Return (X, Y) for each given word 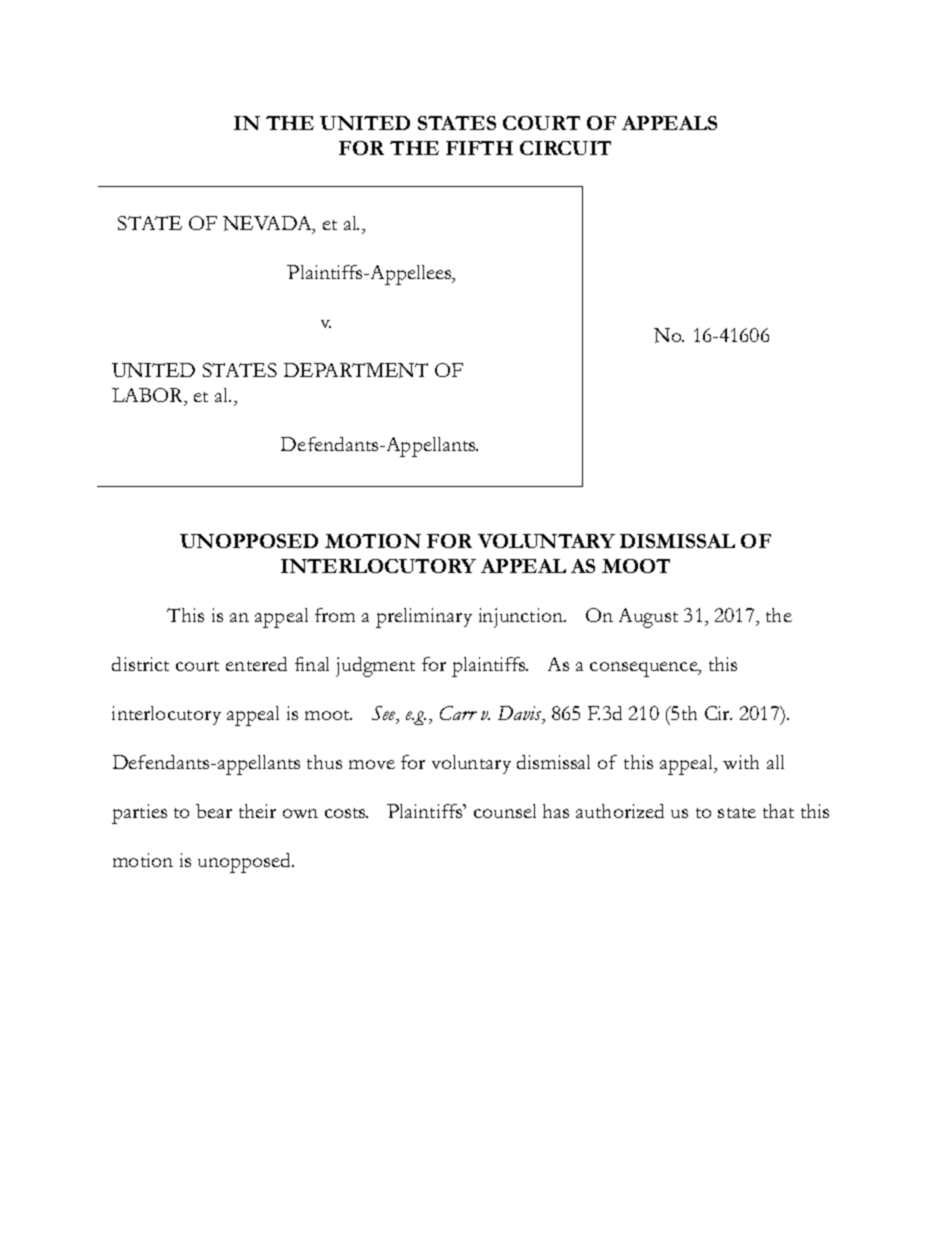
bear (214, 811)
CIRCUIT (565, 148)
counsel (505, 811)
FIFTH (479, 148)
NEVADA (268, 224)
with (741, 762)
